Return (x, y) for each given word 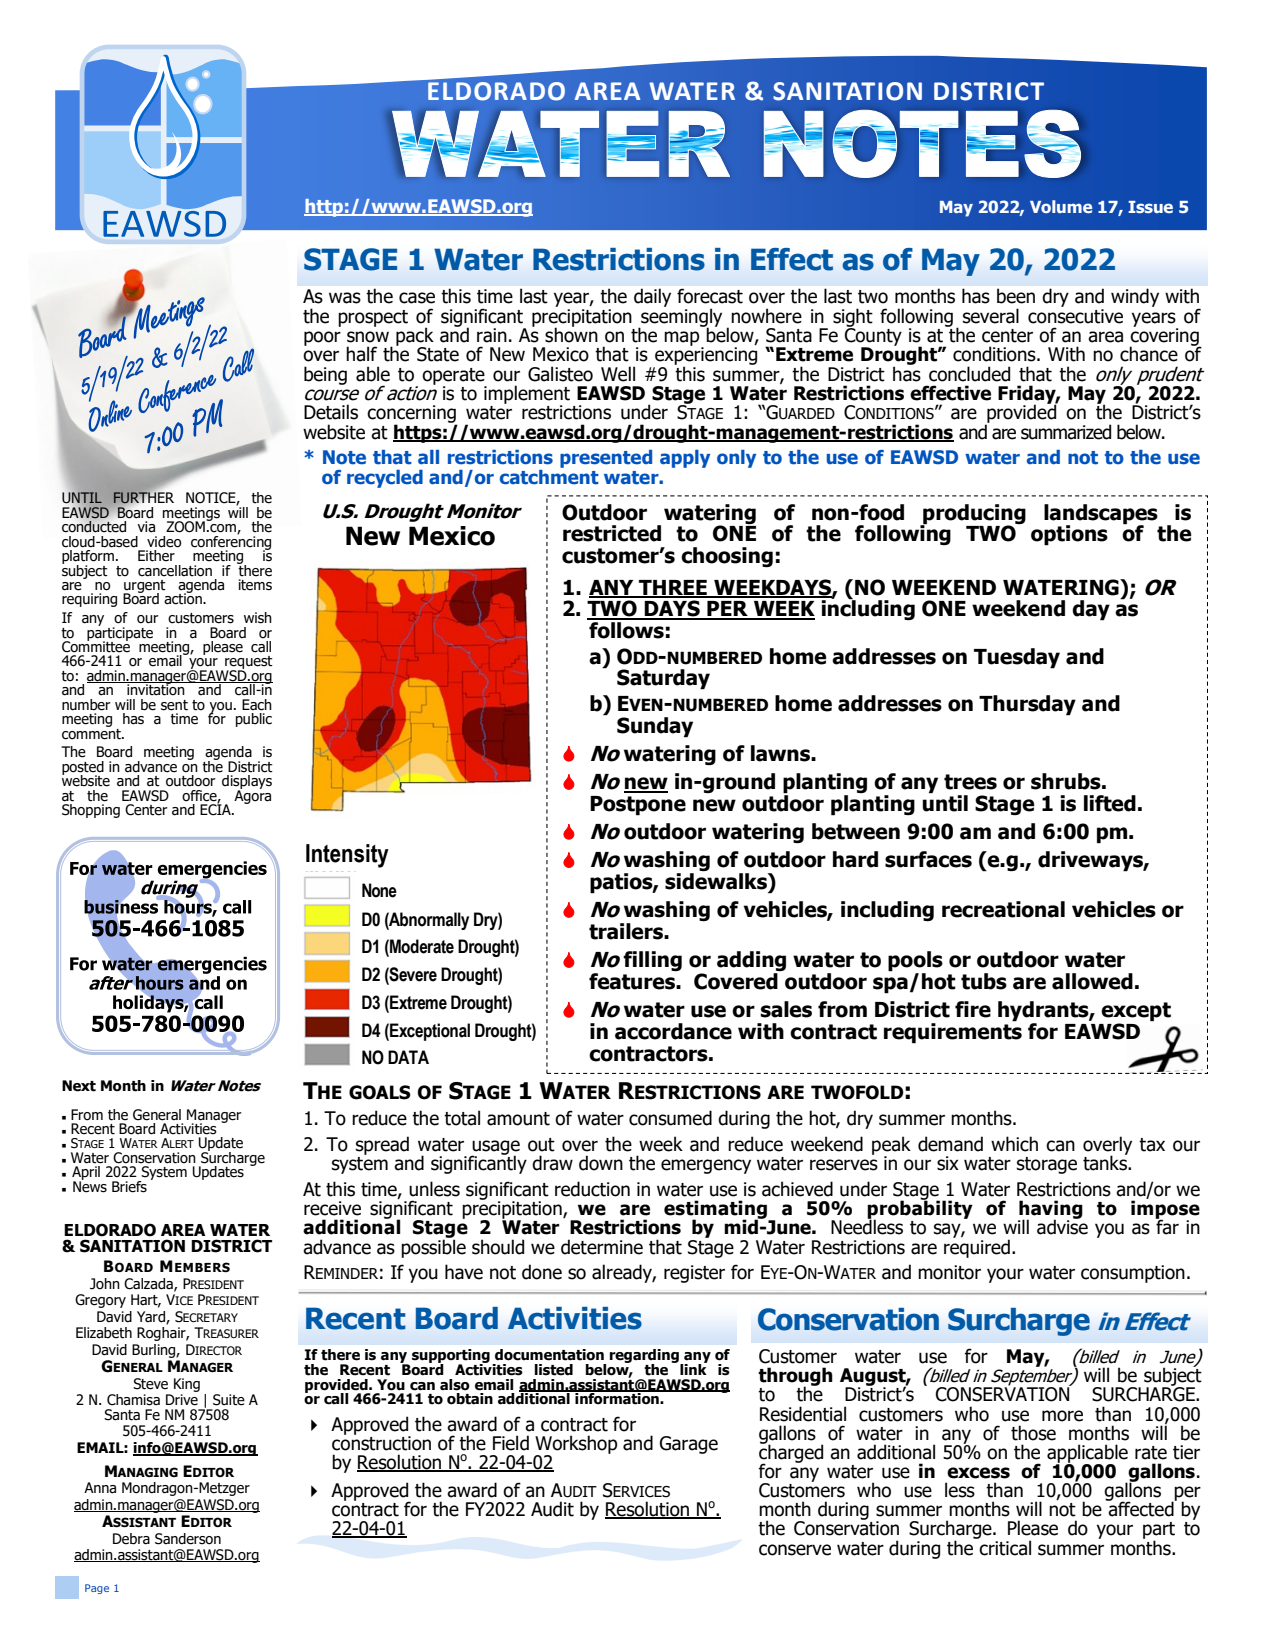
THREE (673, 588)
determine (602, 1247)
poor (322, 338)
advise (1062, 1226)
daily (652, 297)
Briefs (129, 1187)
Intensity (347, 856)
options (1069, 535)
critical (1004, 1547)
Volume (1061, 206)
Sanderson (188, 1539)
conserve (795, 1550)
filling (652, 961)
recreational (1003, 909)
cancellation (175, 571)
